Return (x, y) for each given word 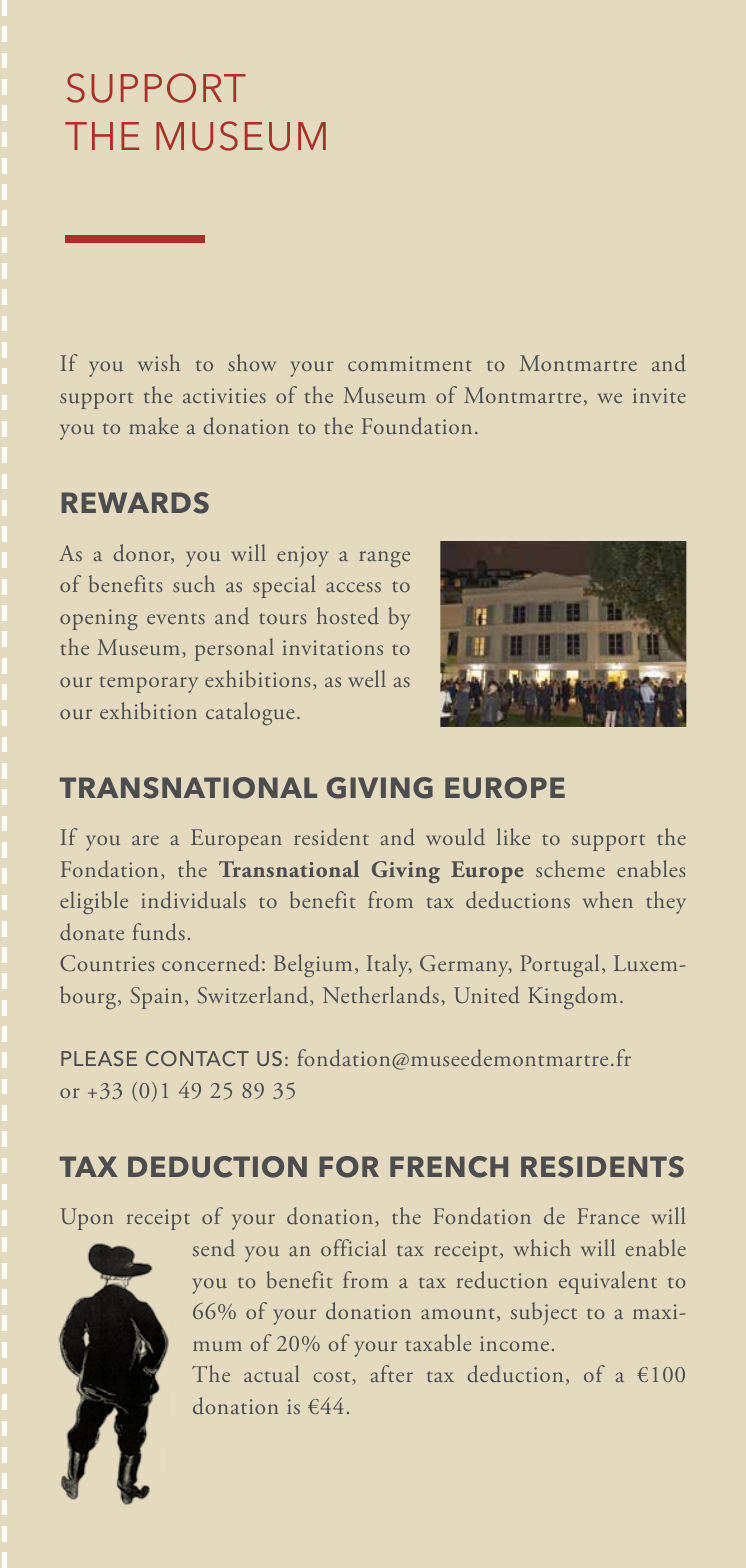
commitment (410, 363)
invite (659, 395)
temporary (148, 684)
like (513, 836)
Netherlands (381, 994)
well (367, 678)
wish (159, 362)
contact (197, 1058)
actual (271, 1374)
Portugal (559, 965)
